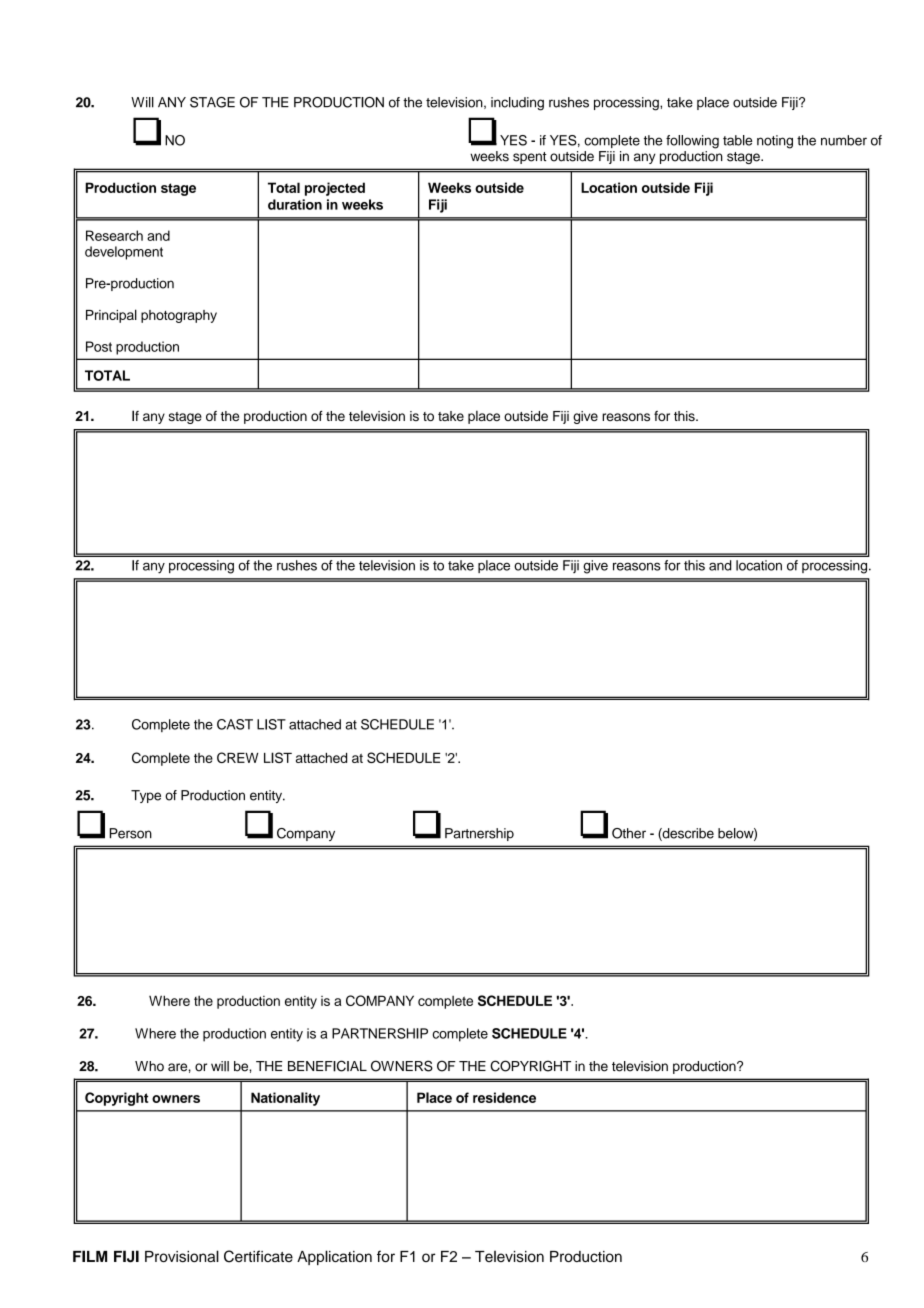 This screenshot has height=1308, width=924. What do you see at coordinates (237, 757) in the screenshot?
I see `CREW` at bounding box center [237, 757].
